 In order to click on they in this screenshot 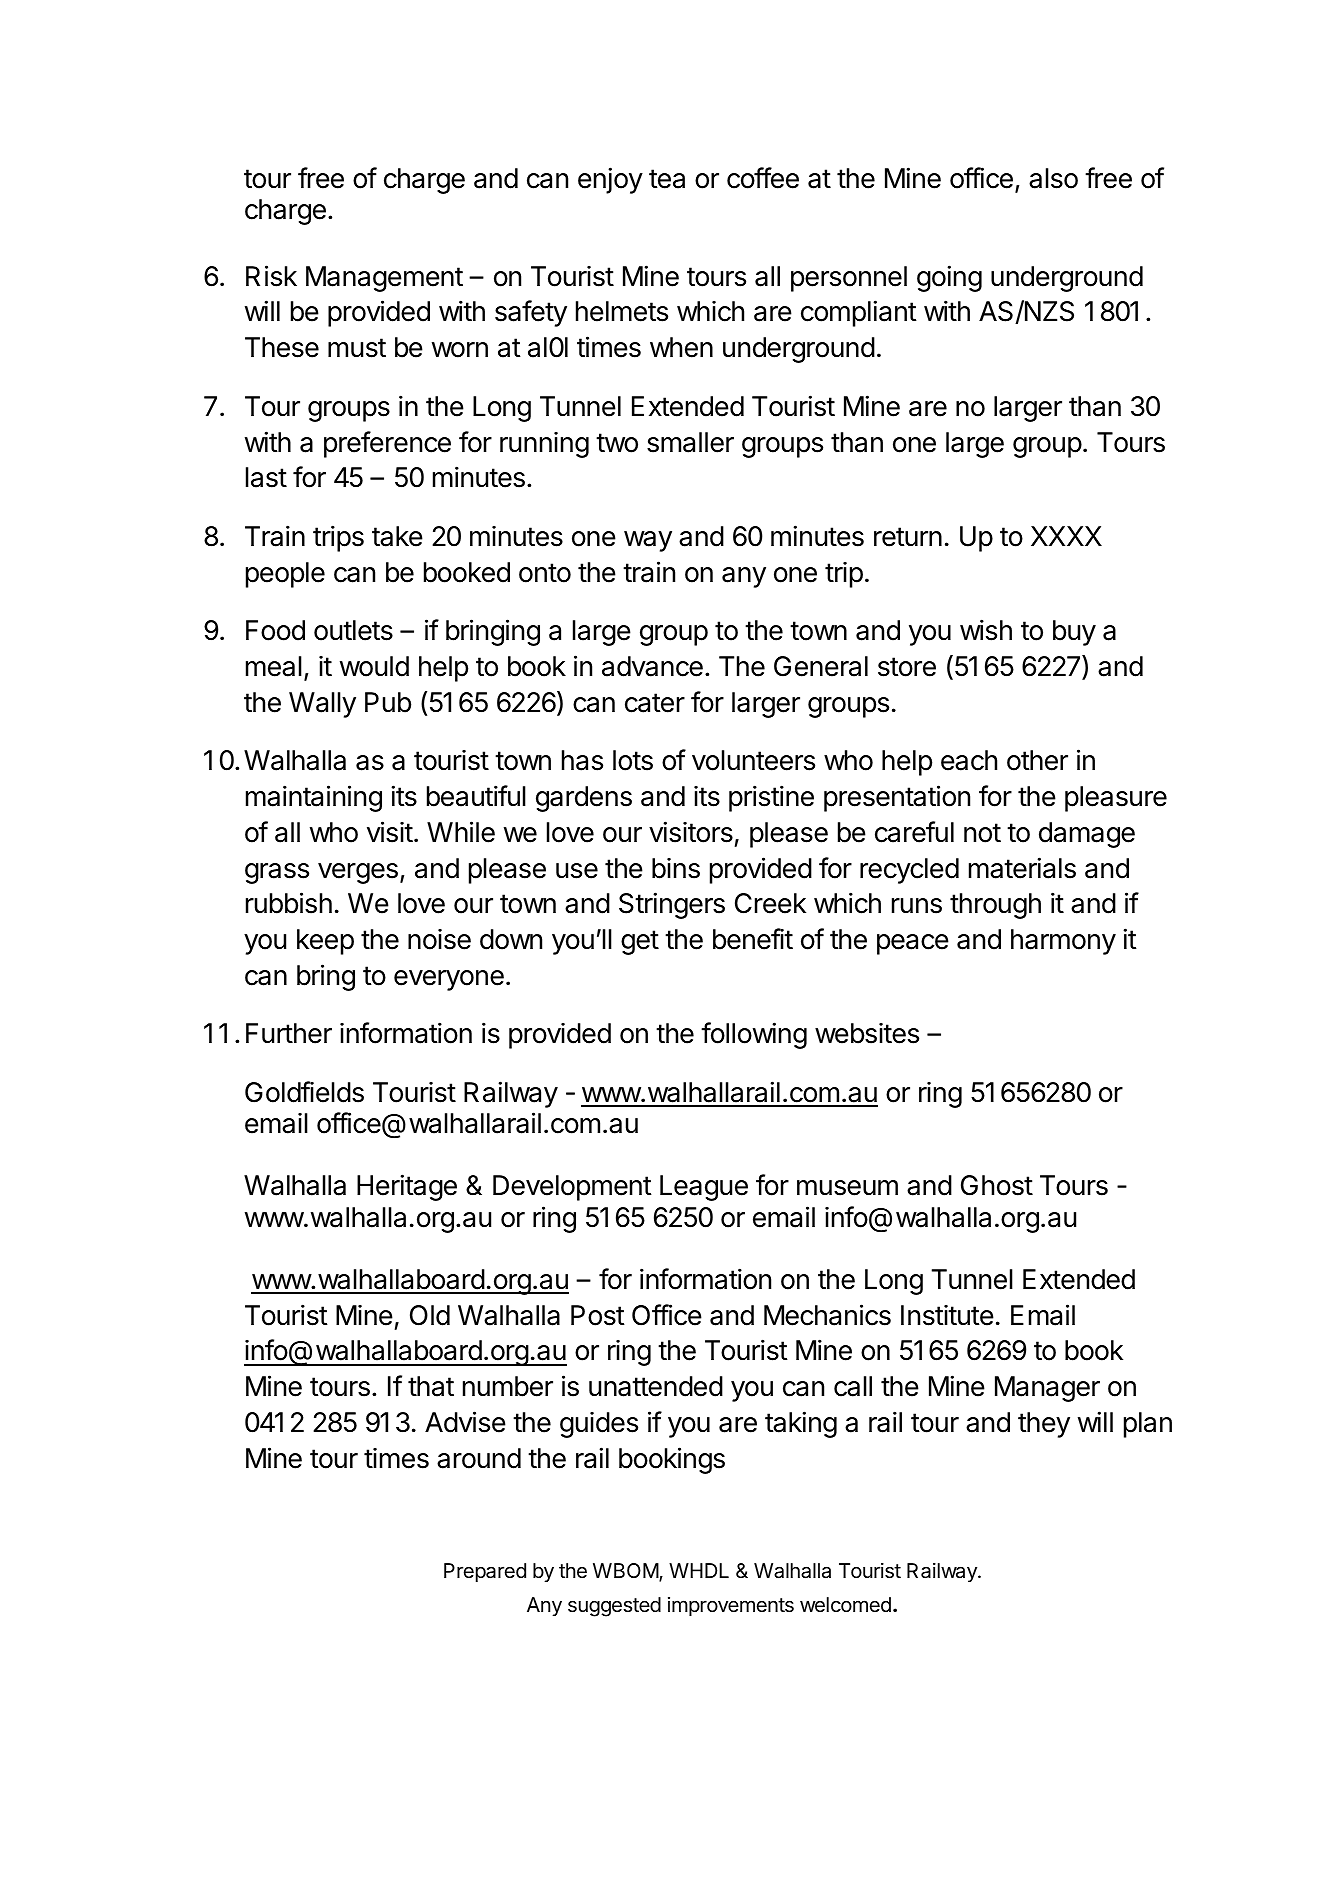, I will do `click(1044, 1425)`.
